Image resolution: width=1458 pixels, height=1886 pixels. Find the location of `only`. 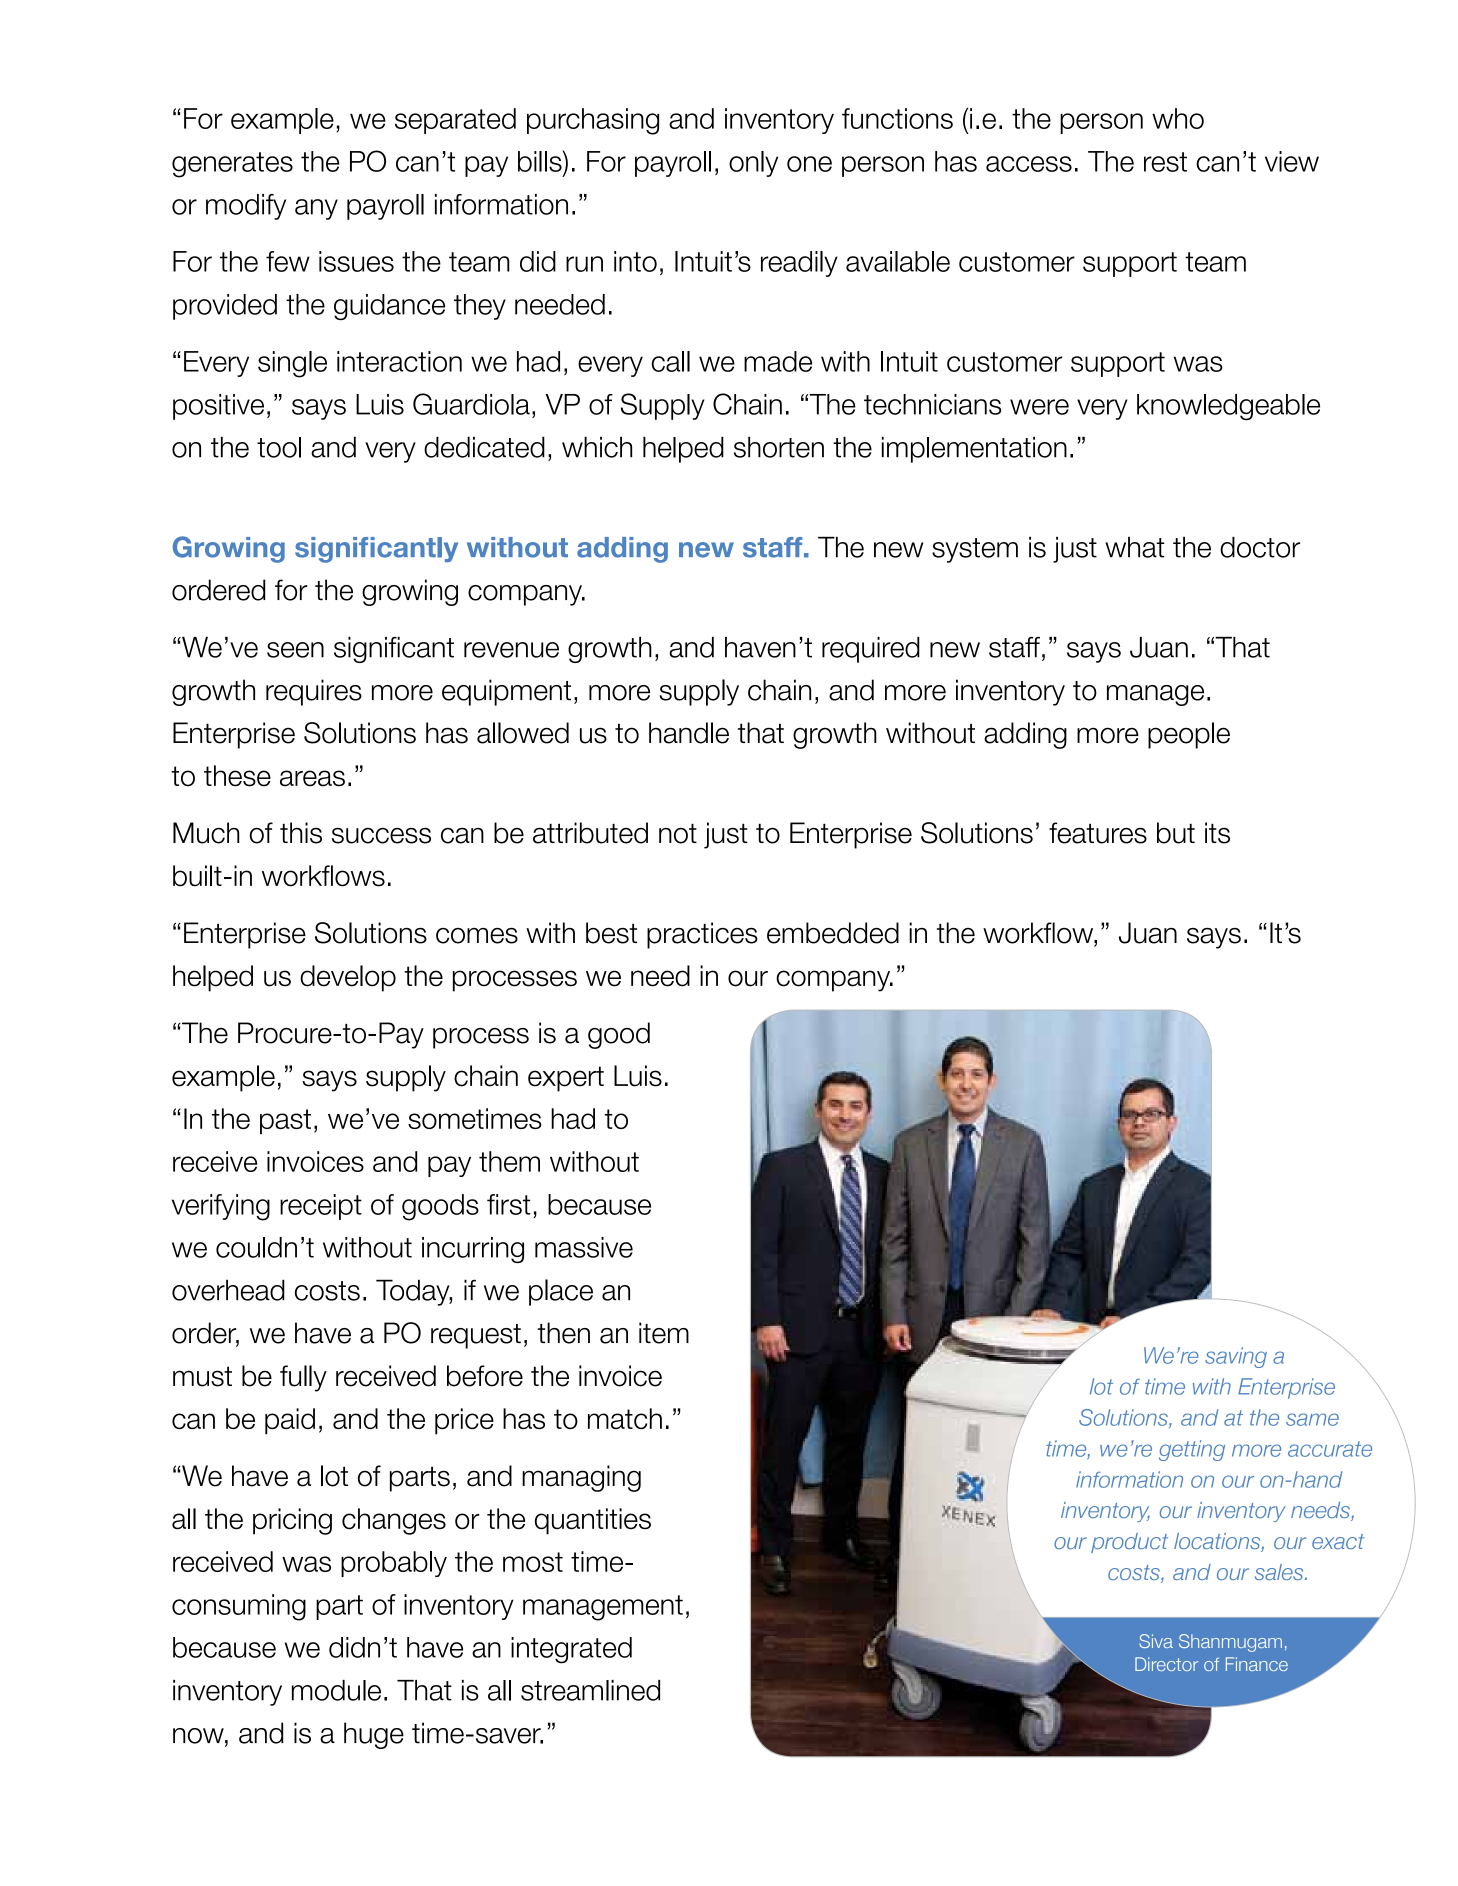

only is located at coordinates (753, 164).
